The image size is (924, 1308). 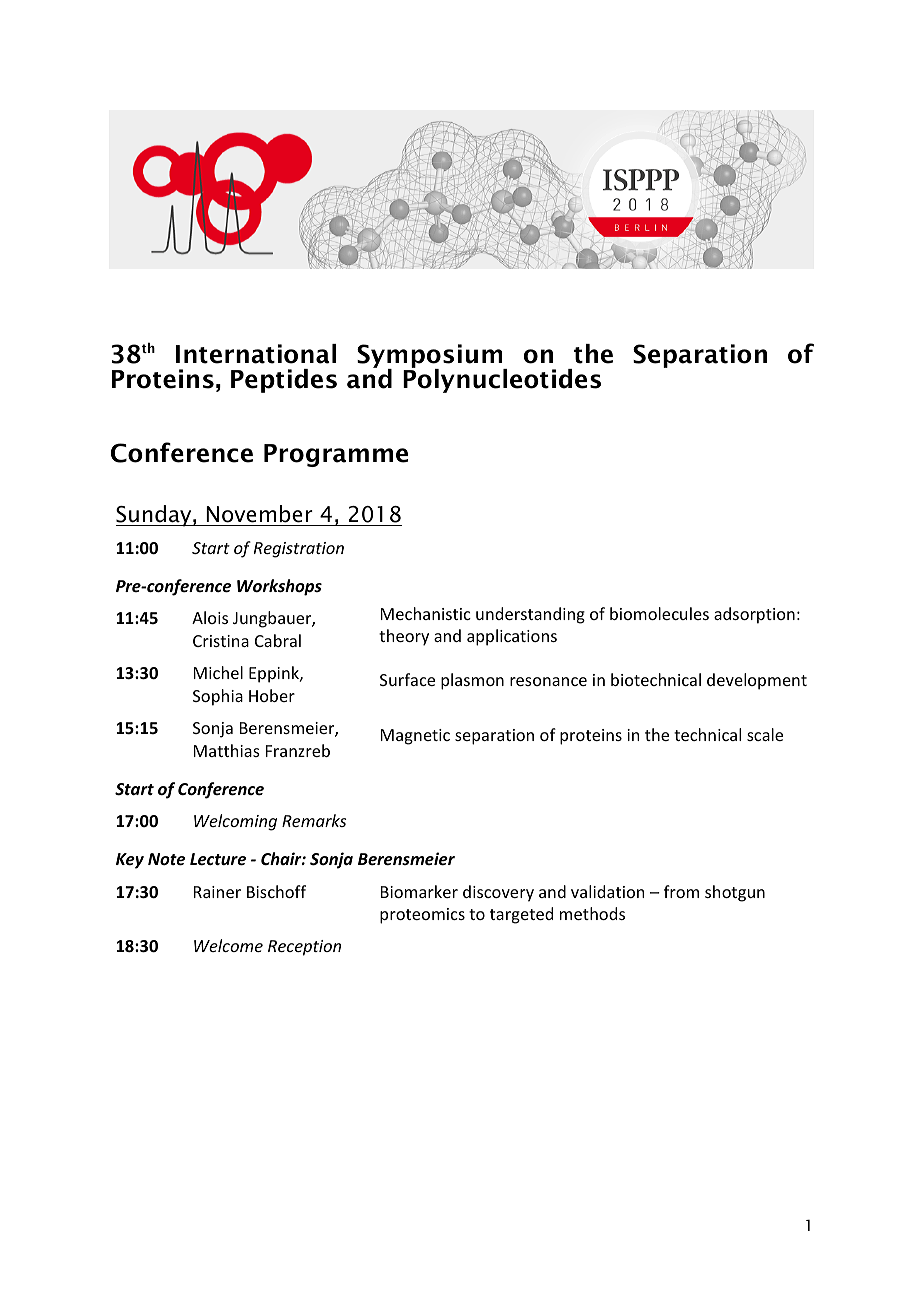 I want to click on theory, so click(x=404, y=637).
